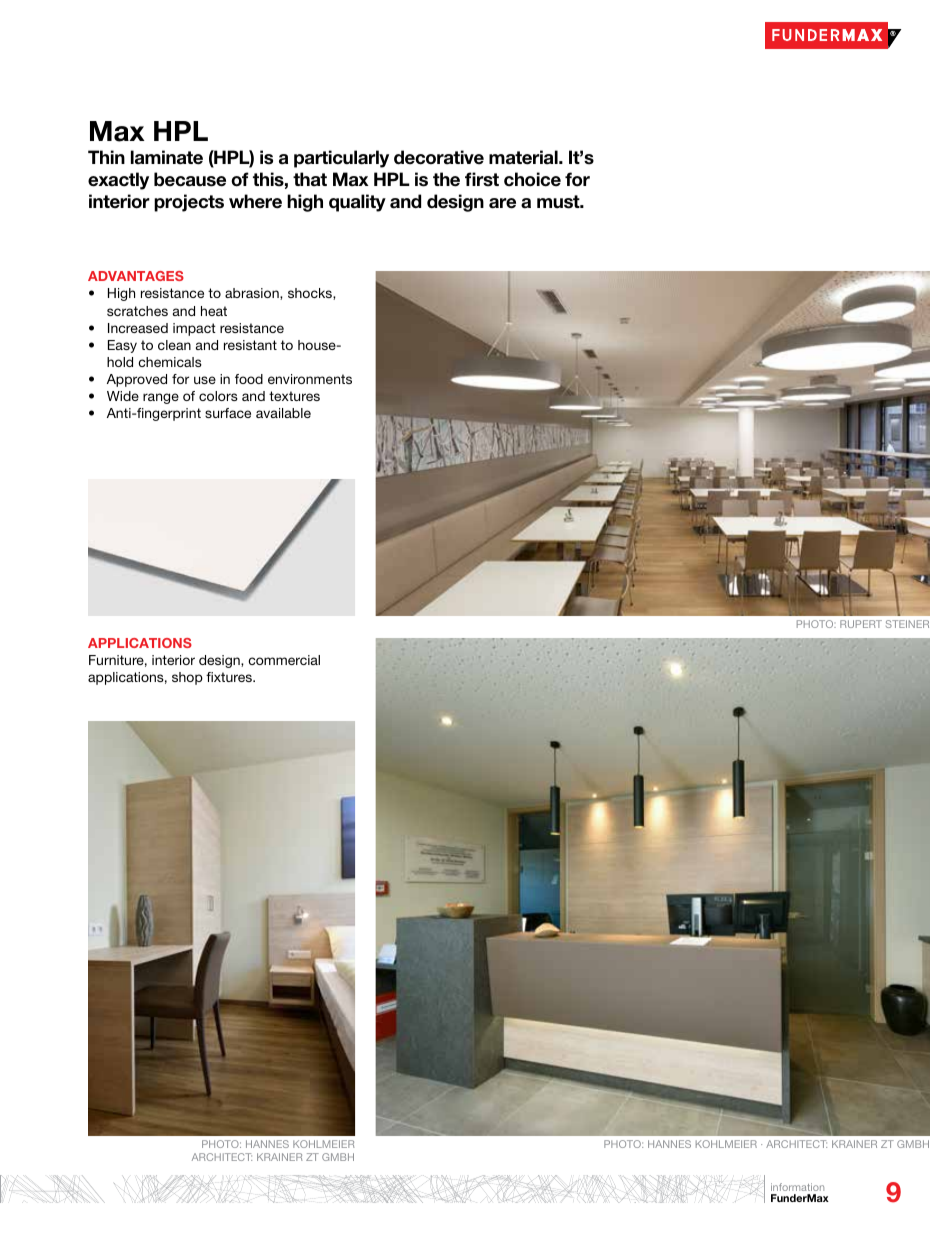 The height and width of the screenshot is (1233, 952). Describe the element at coordinates (284, 660) in the screenshot. I see `commercial` at that location.
